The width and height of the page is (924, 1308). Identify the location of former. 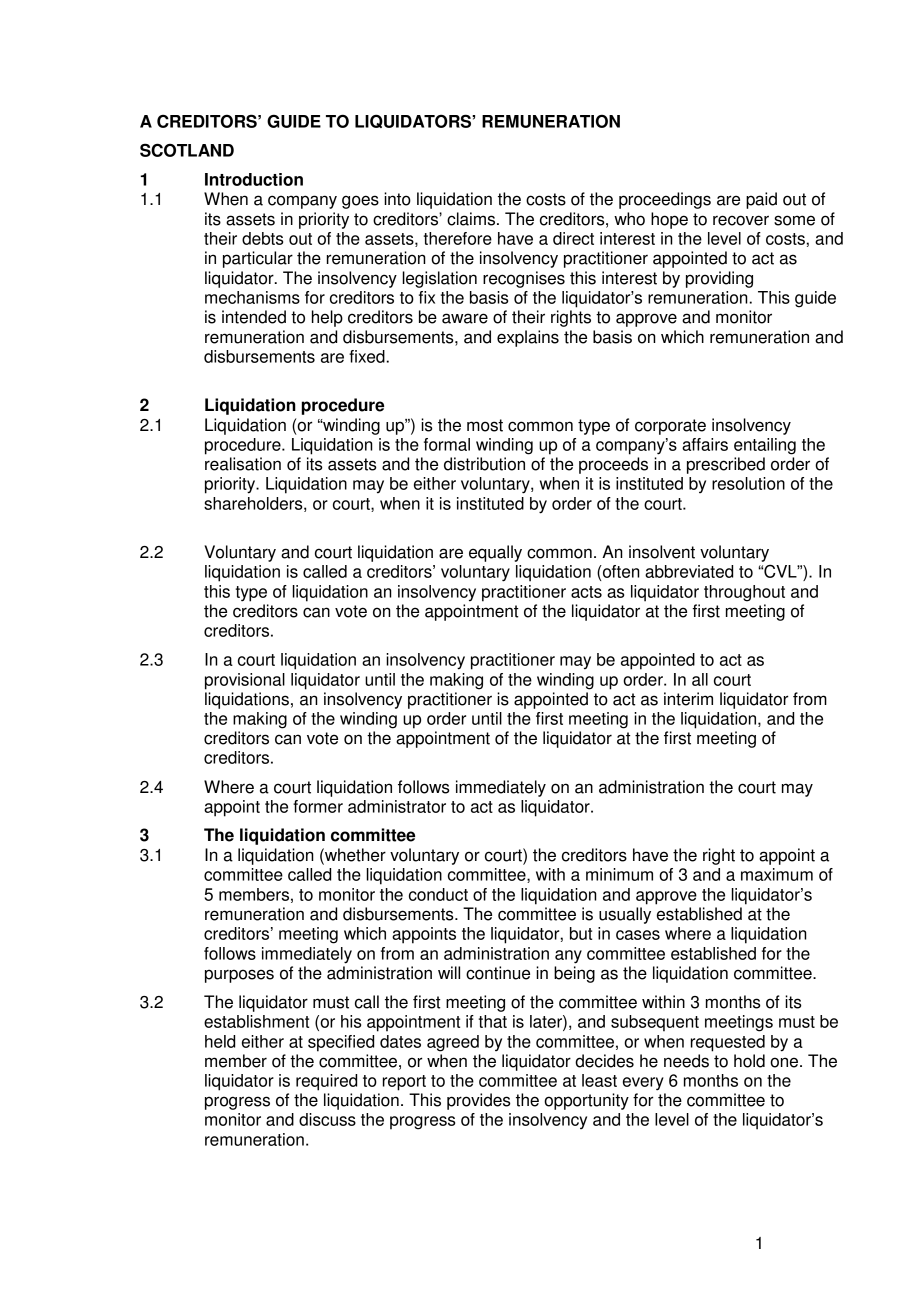
(318, 806).
